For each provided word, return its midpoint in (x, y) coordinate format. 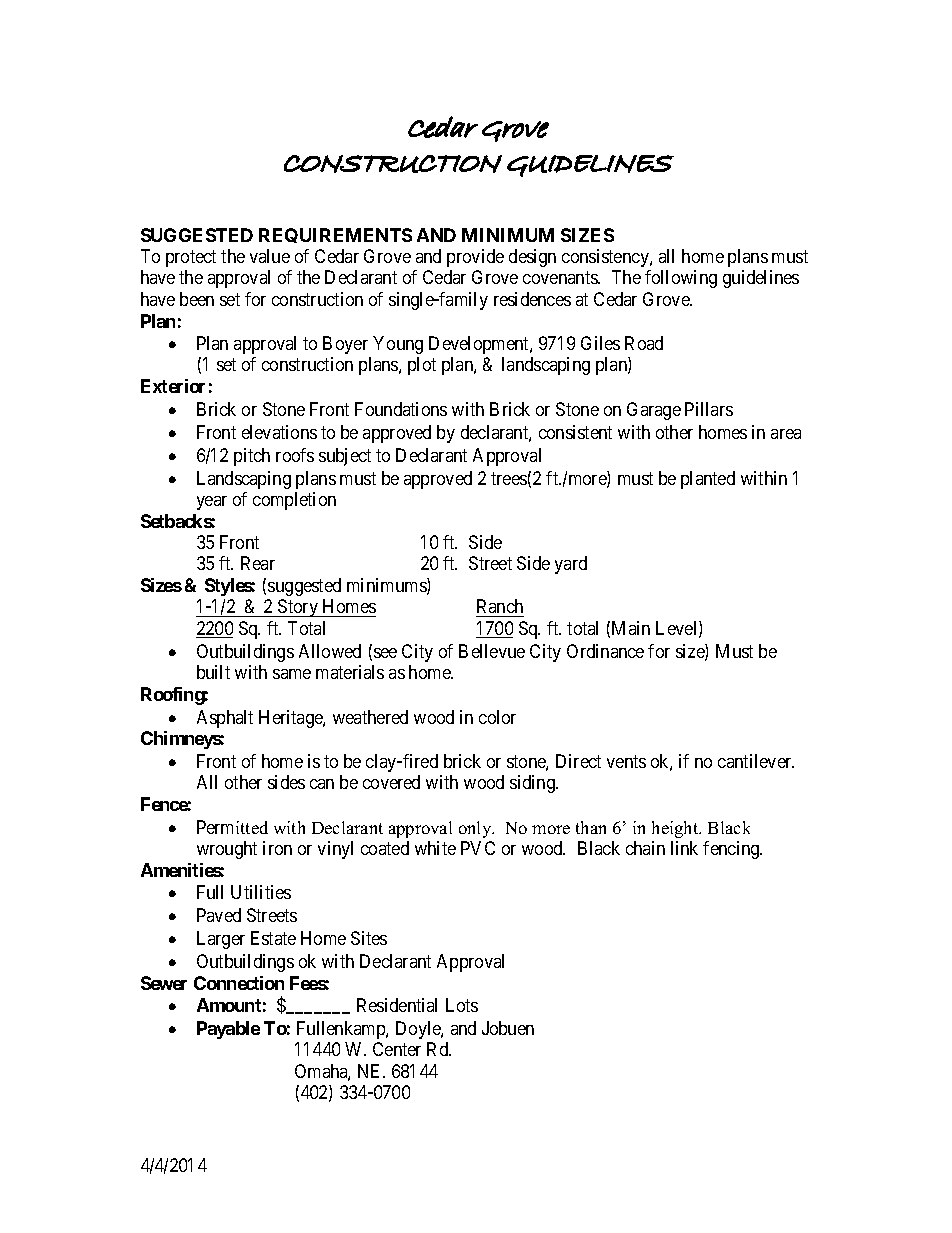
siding (534, 784)
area (786, 434)
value (270, 256)
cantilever (756, 761)
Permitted (232, 827)
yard (571, 565)
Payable (228, 1030)
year (212, 503)
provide (475, 258)
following (681, 279)
